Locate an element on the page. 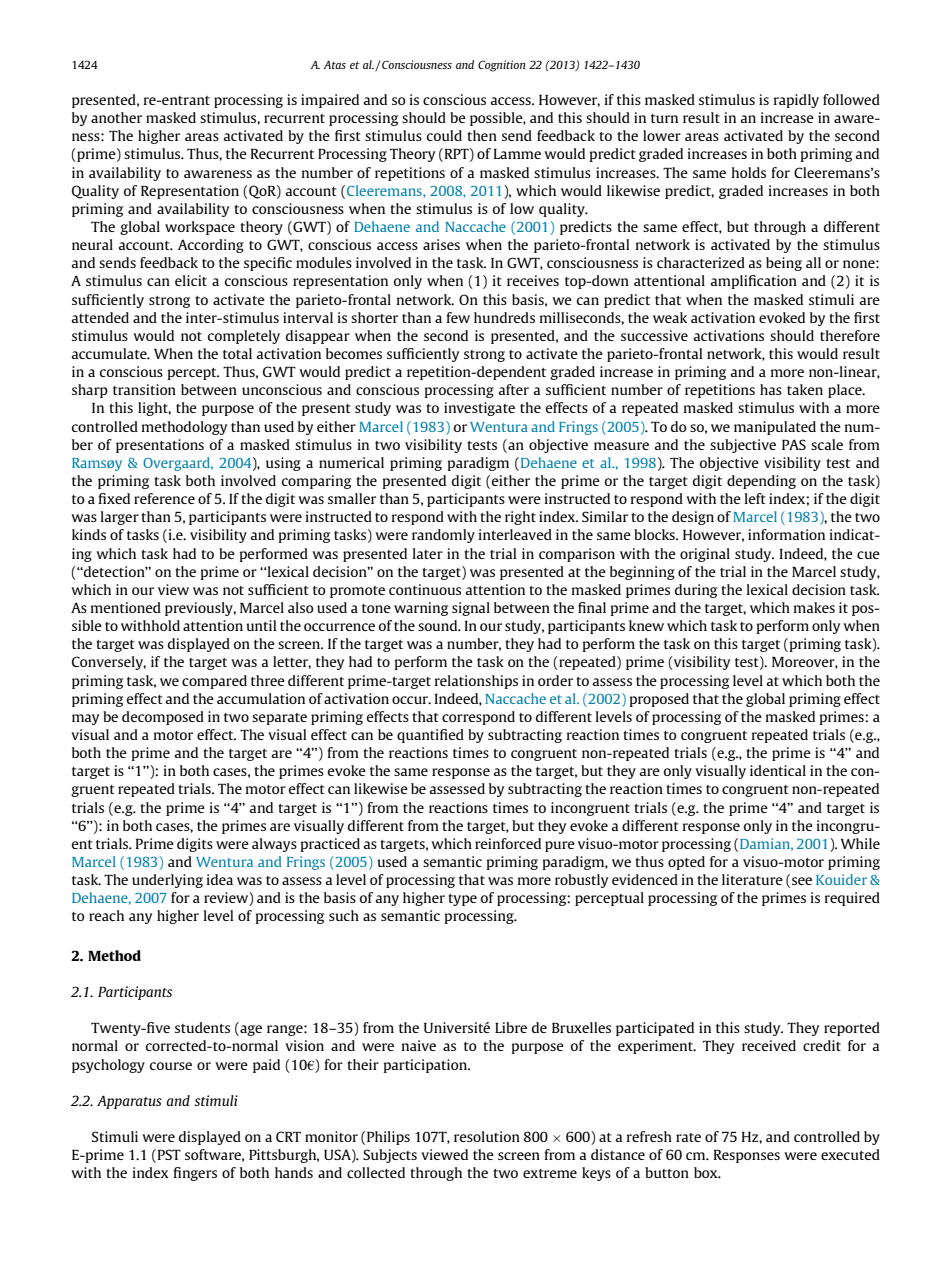  Cognition is located at coordinates (501, 66).
